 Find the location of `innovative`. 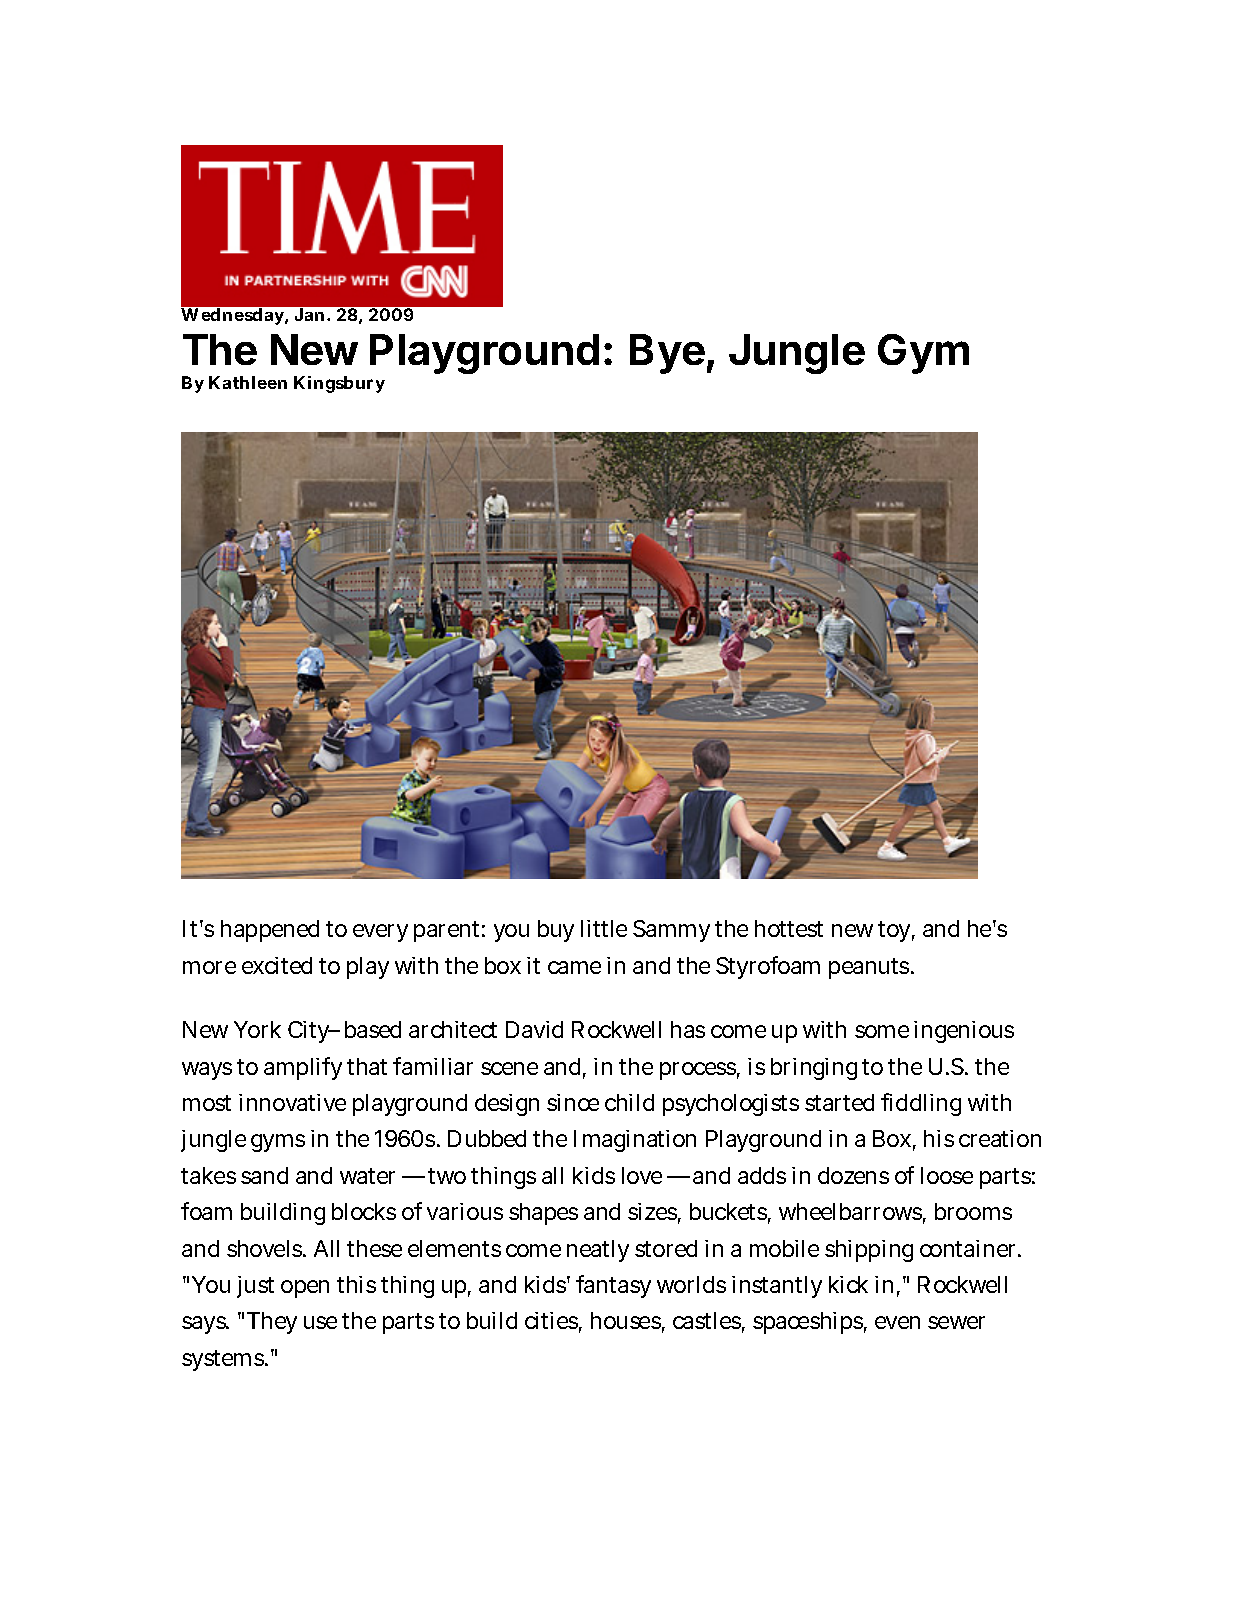

innovative is located at coordinates (292, 1102).
